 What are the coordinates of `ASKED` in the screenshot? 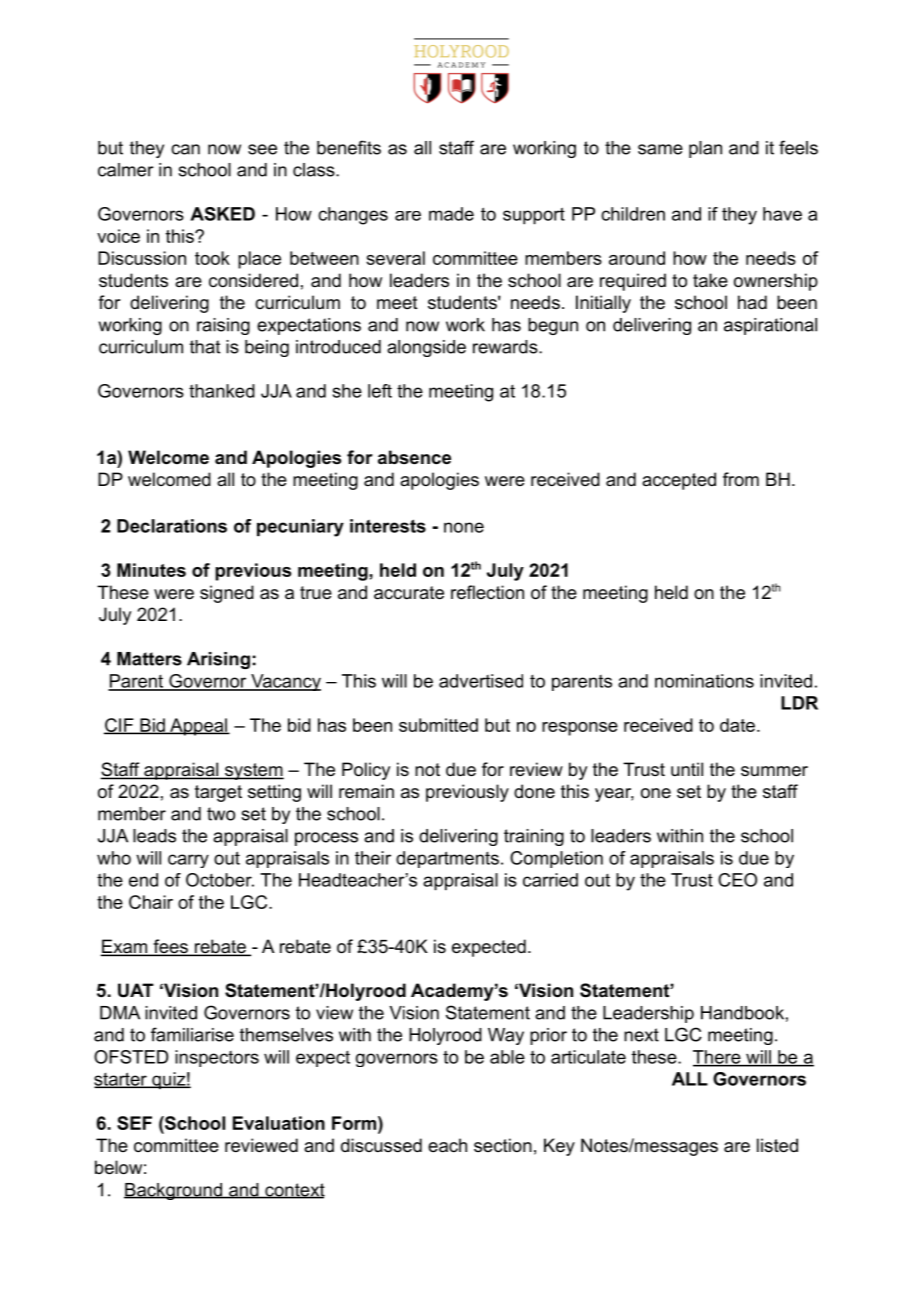 It's located at (222, 214).
